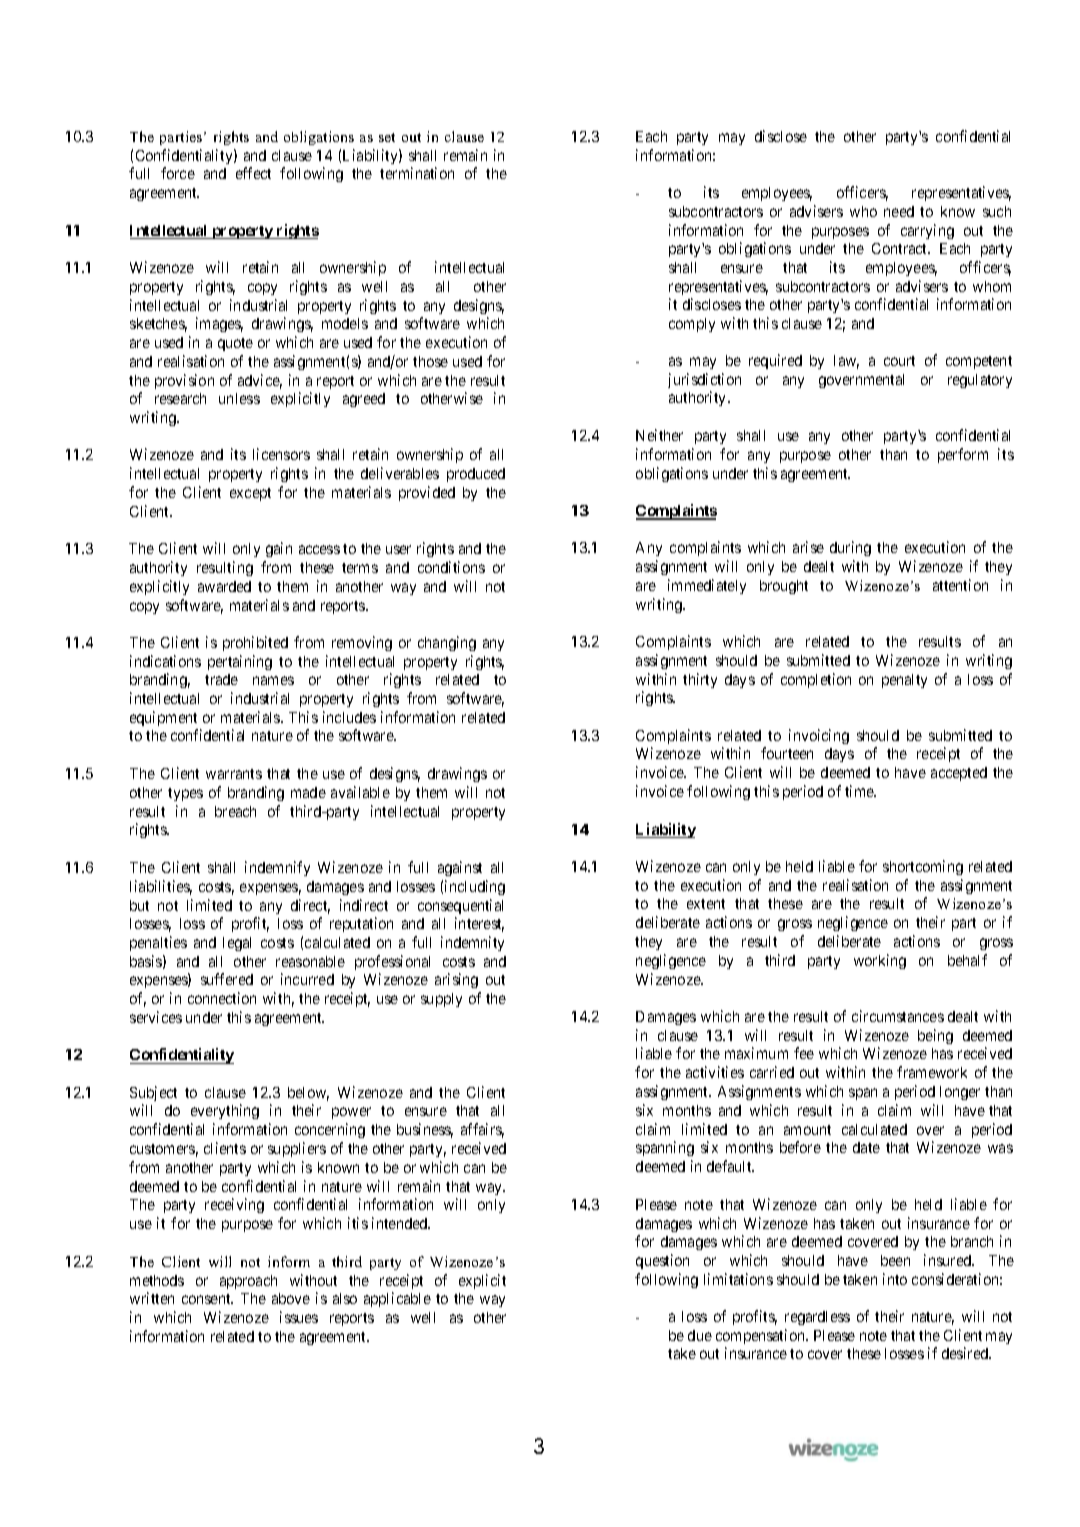 The width and height of the image is (1080, 1527). Describe the element at coordinates (659, 435) in the image. I see `Neither` at that location.
